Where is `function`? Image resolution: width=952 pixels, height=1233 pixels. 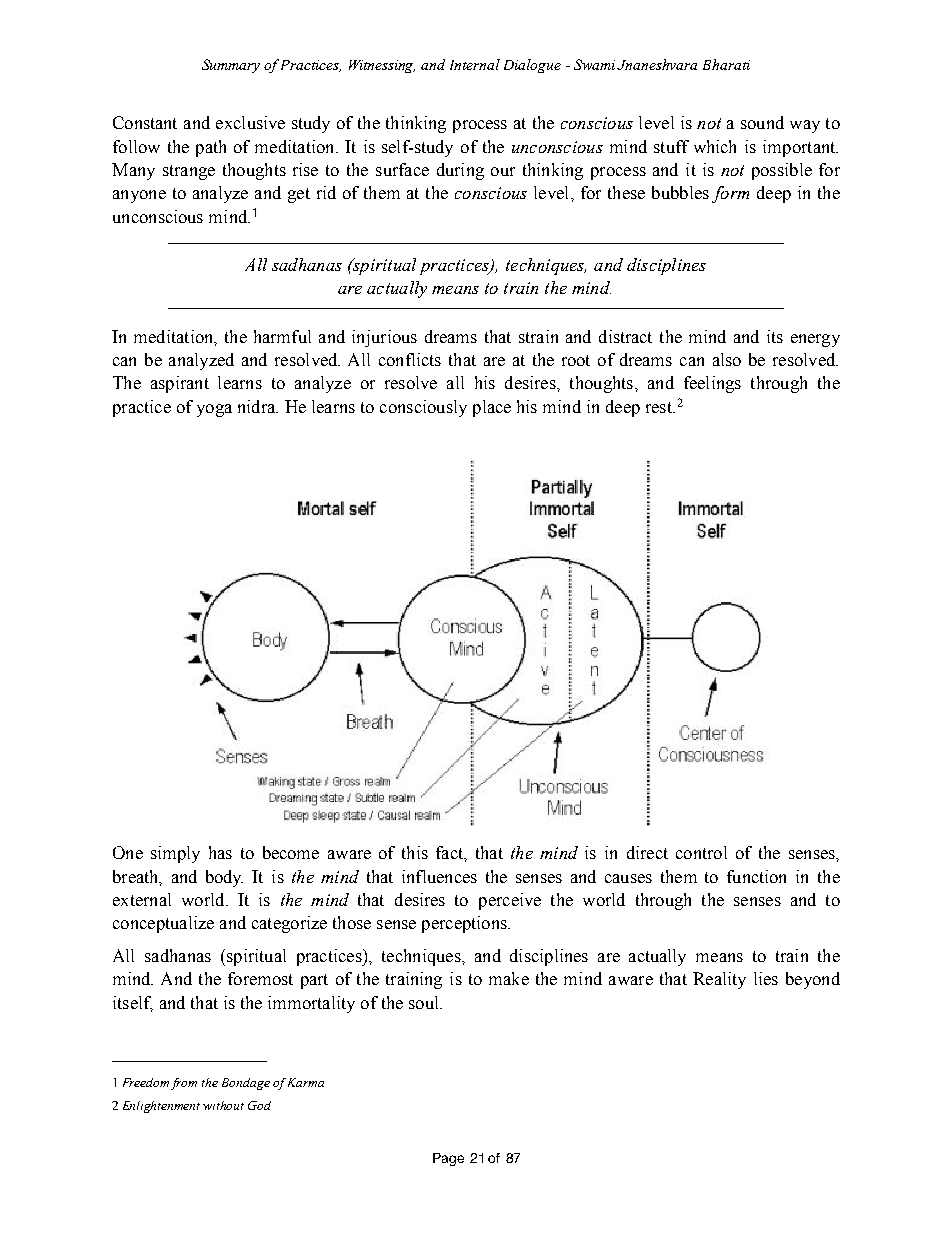 function is located at coordinates (756, 876).
